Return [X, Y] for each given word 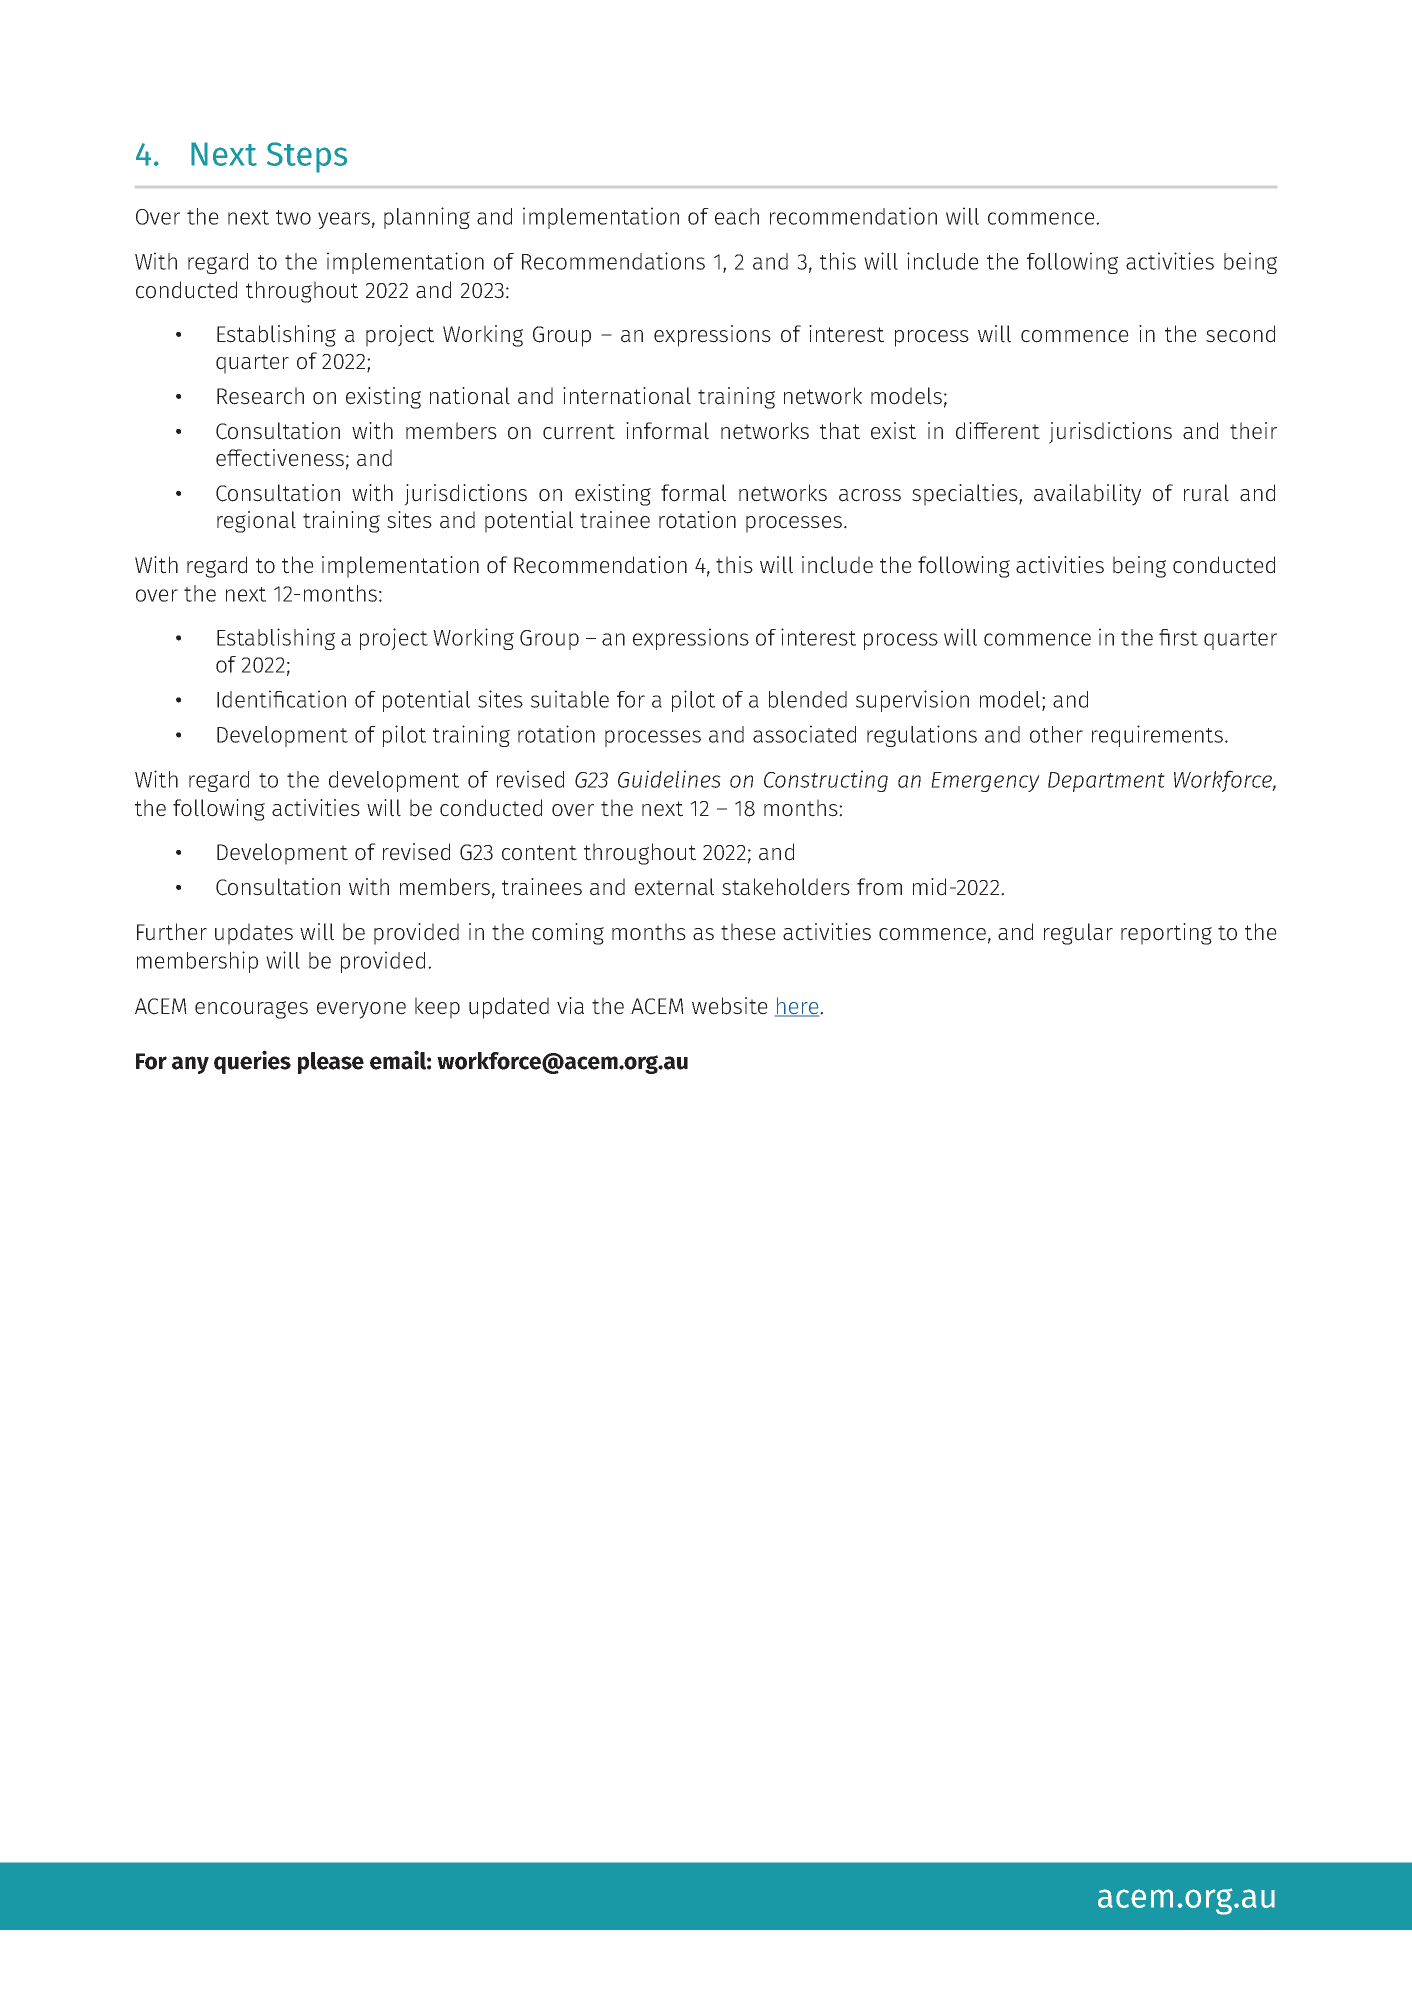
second [1240, 334]
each [737, 216]
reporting [1166, 934]
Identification [281, 699]
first [1178, 637]
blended [808, 699]
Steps [307, 157]
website [730, 1006]
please [331, 1063]
